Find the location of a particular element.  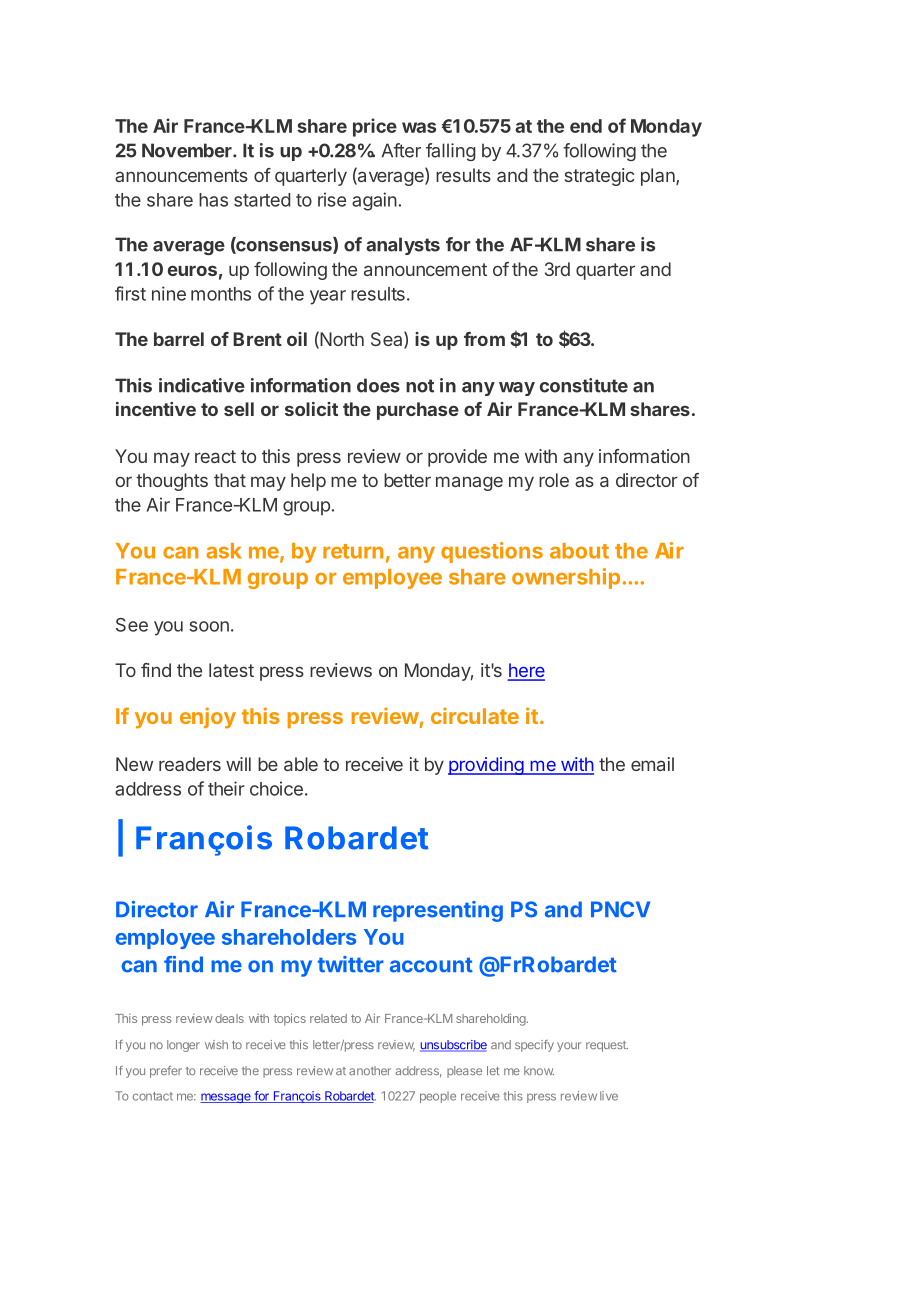

longer is located at coordinates (183, 1046).
